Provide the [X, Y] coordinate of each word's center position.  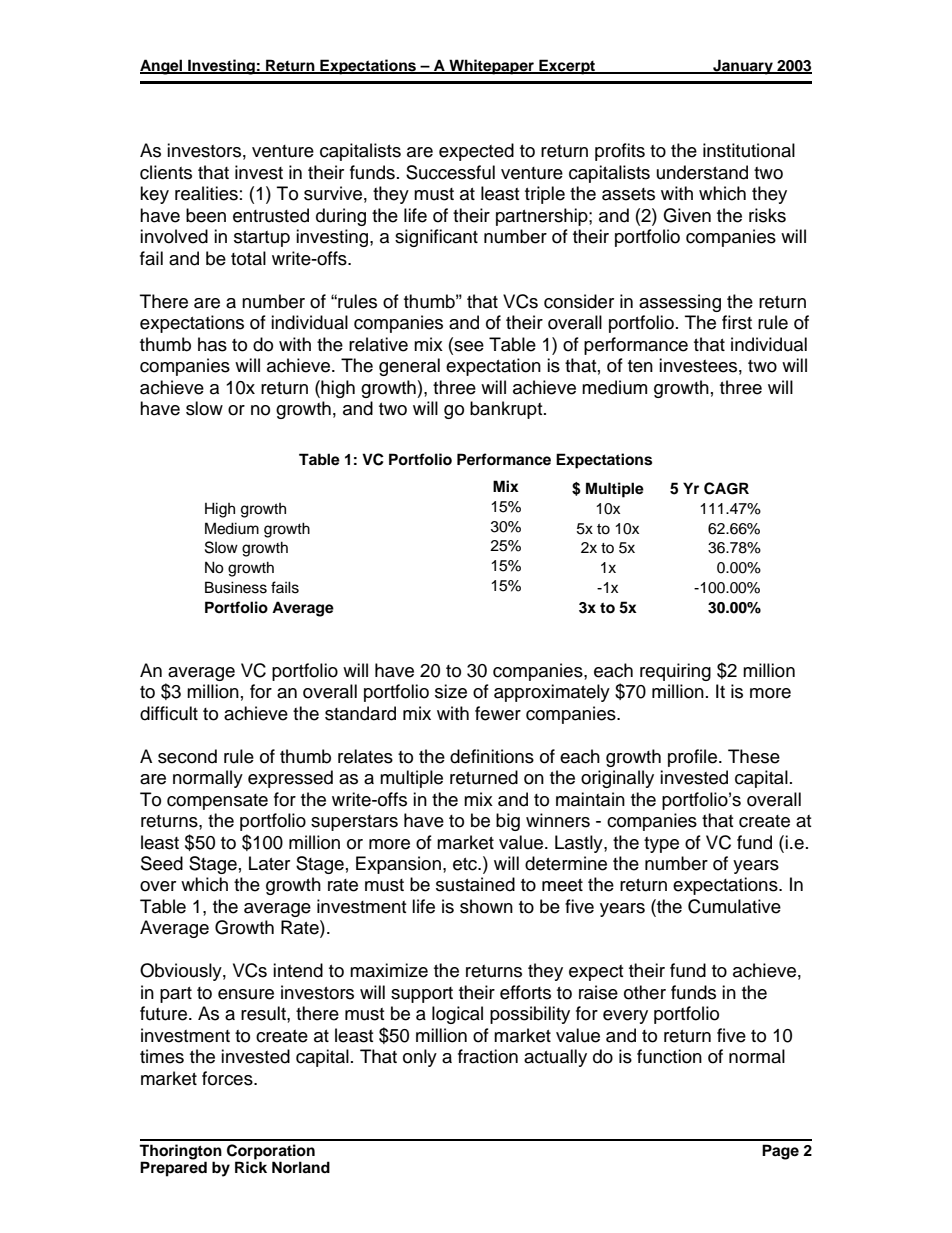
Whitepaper [491, 67]
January [743, 67]
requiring [675, 672]
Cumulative [734, 906]
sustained [475, 884]
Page [780, 1152]
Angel [162, 67]
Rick [251, 1167]
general [409, 367]
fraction [488, 1056]
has [212, 344]
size [451, 691]
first [737, 322]
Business [236, 587]
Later [269, 863]
